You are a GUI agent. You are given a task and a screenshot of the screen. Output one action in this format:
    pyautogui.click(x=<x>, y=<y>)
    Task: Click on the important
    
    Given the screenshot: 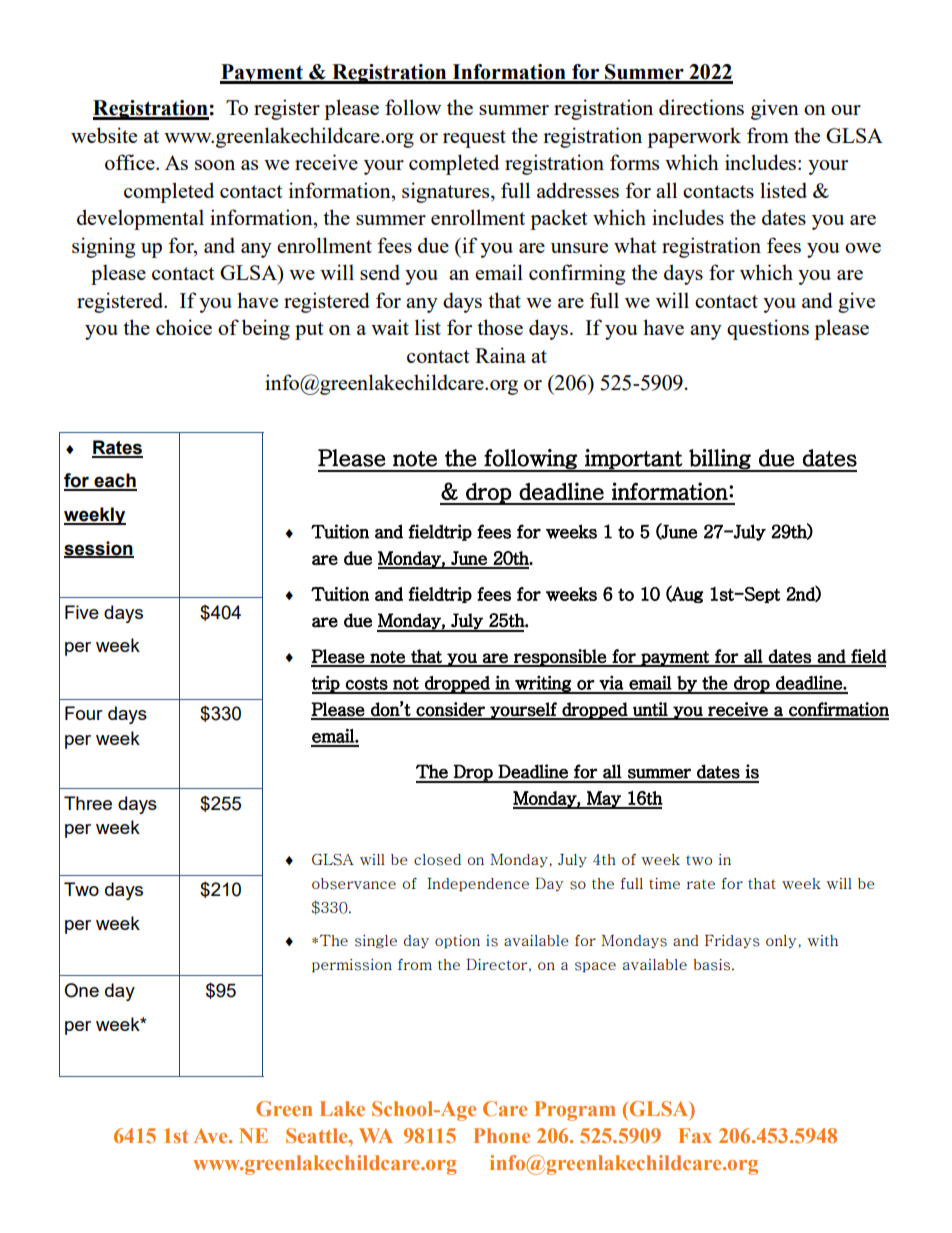 What is the action you would take?
    pyautogui.click(x=633, y=460)
